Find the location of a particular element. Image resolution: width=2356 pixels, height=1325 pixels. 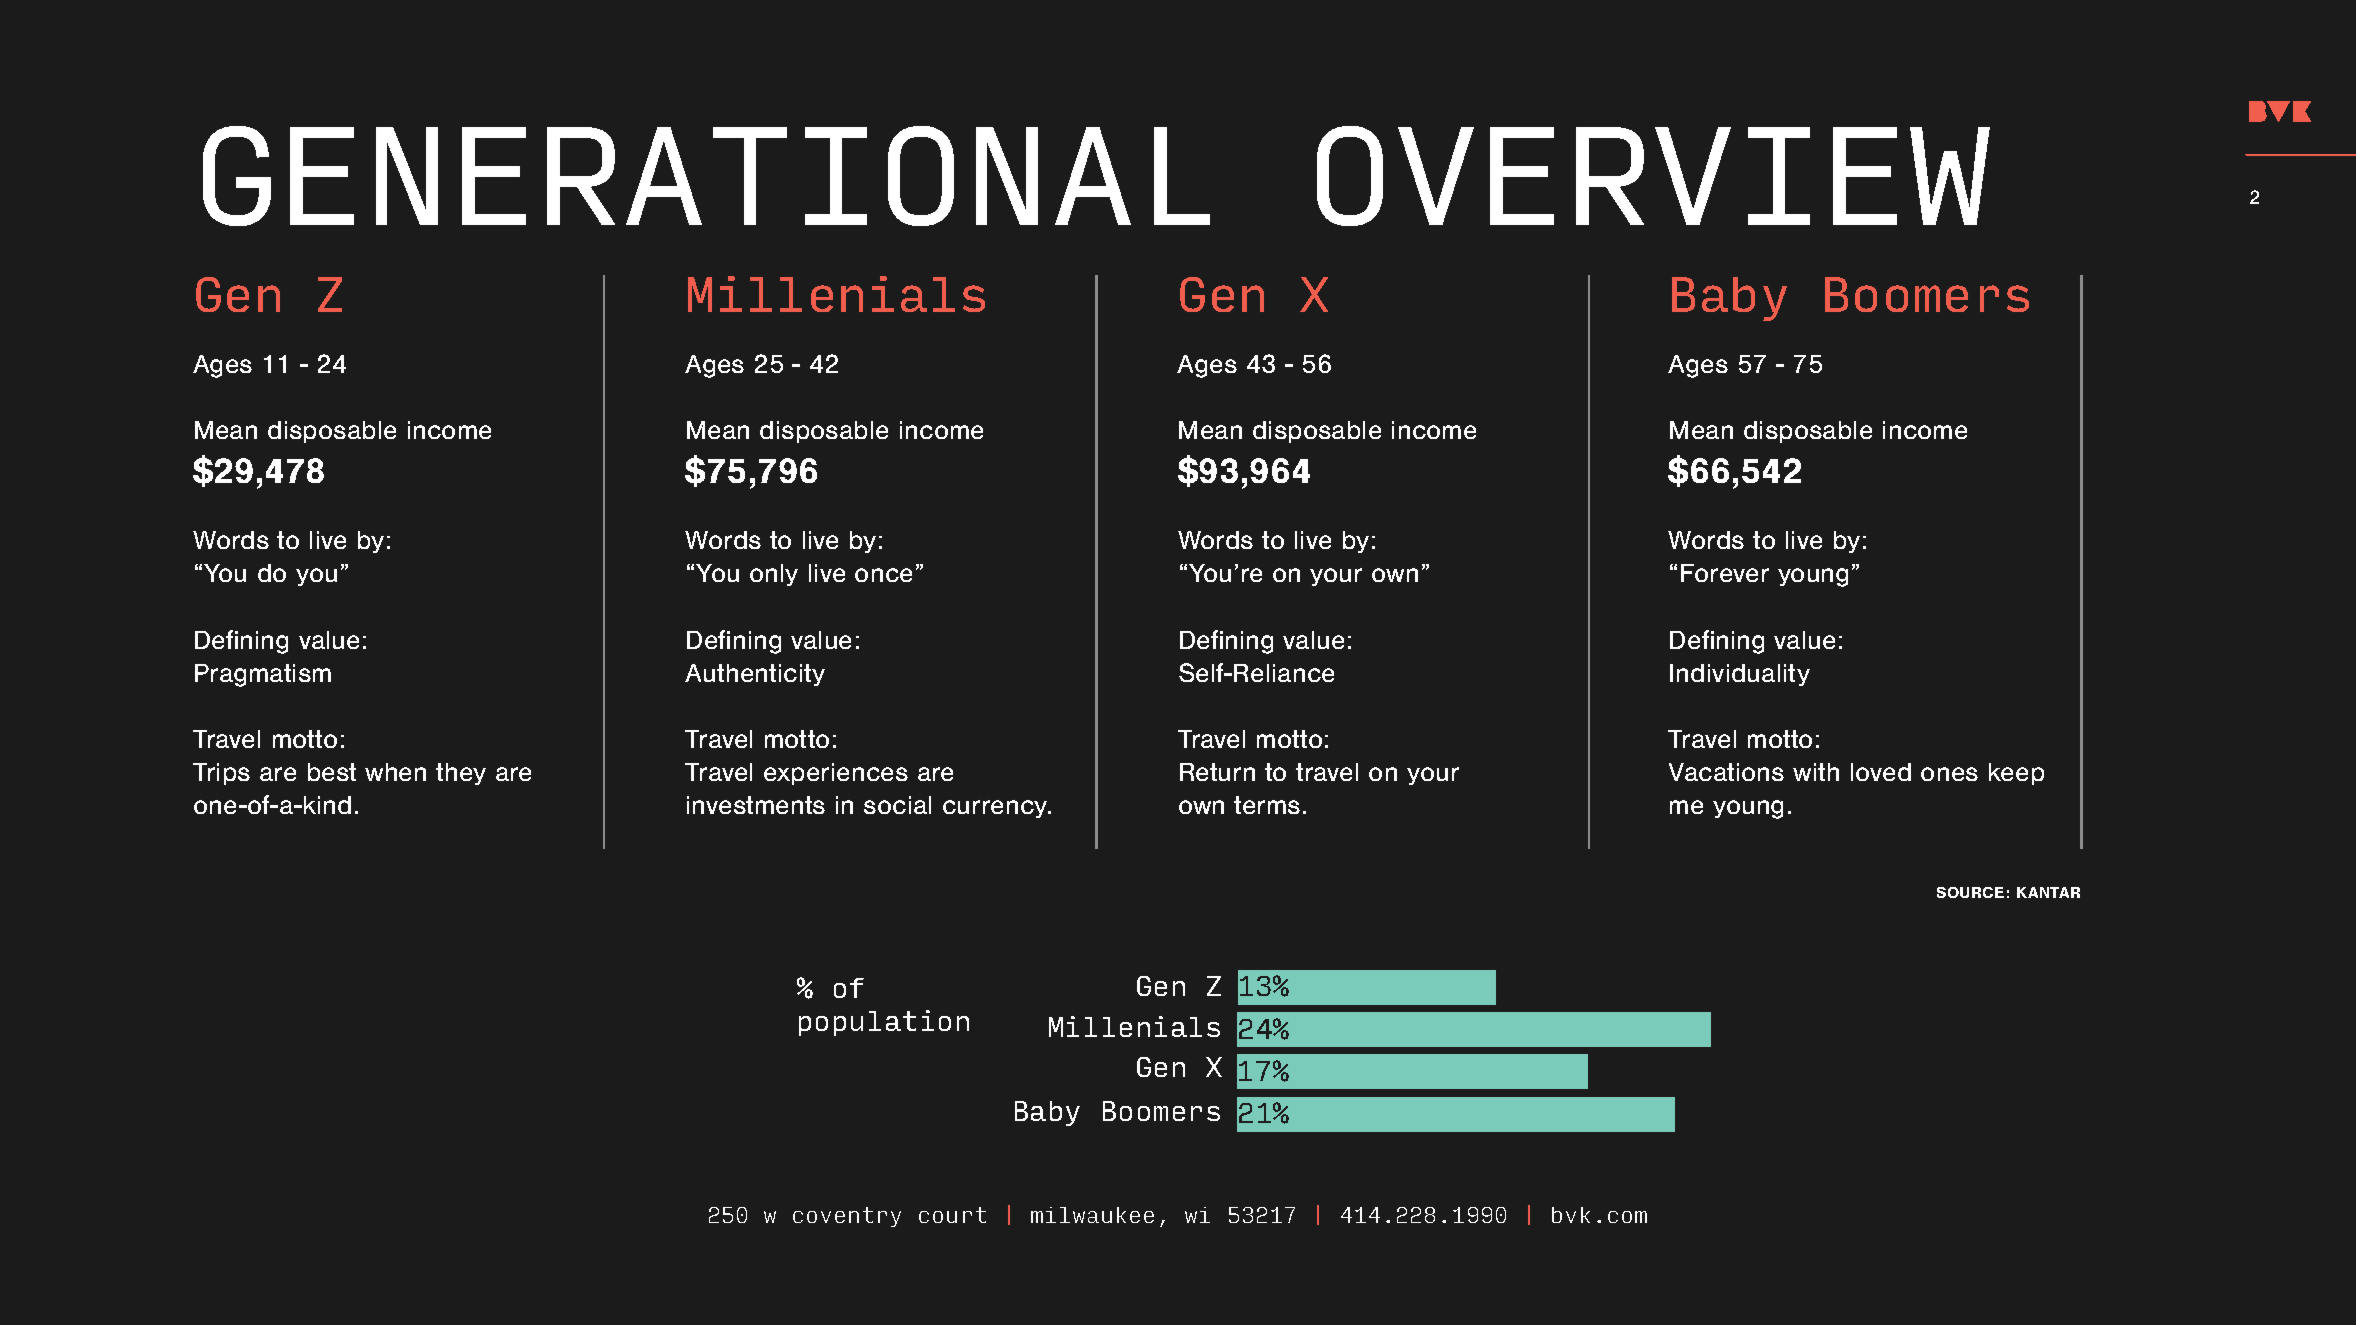

SOURCE is located at coordinates (1970, 892).
